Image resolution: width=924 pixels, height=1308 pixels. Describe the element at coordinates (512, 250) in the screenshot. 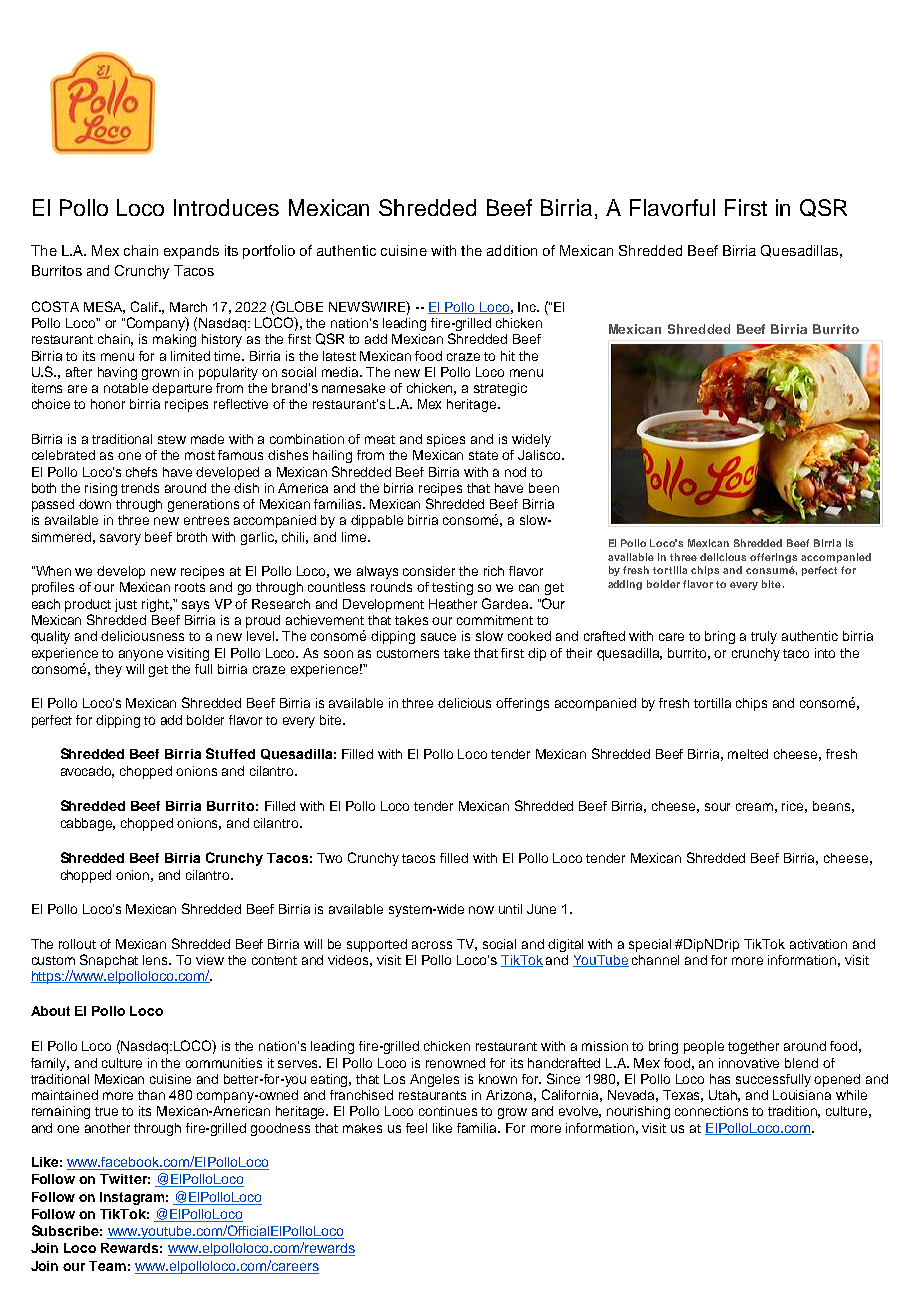

I see `addition` at that location.
